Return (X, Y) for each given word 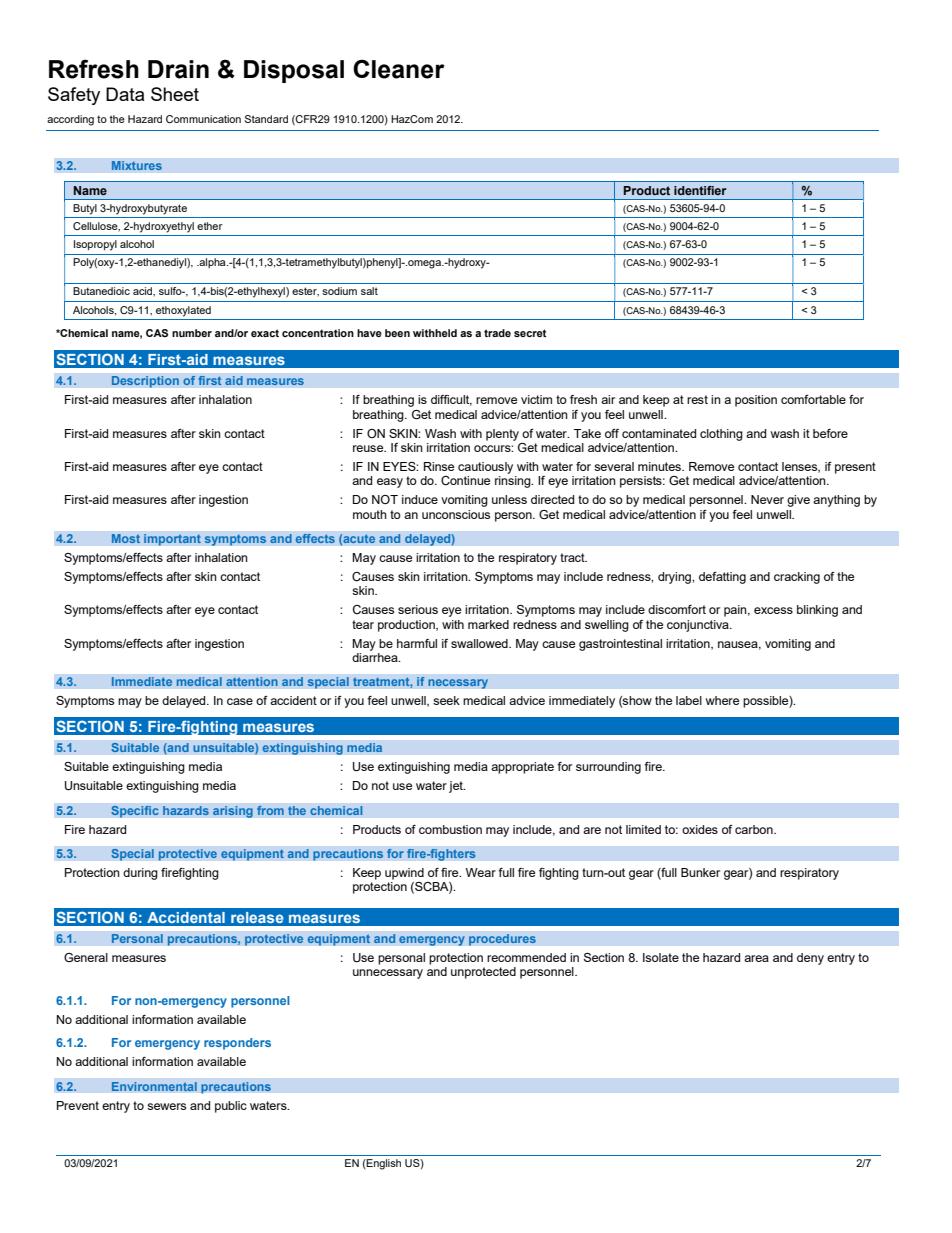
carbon (755, 829)
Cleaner (399, 69)
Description (145, 382)
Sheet (175, 94)
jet (457, 787)
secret (530, 333)
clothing (721, 435)
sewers (166, 1106)
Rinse (439, 466)
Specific (135, 811)
